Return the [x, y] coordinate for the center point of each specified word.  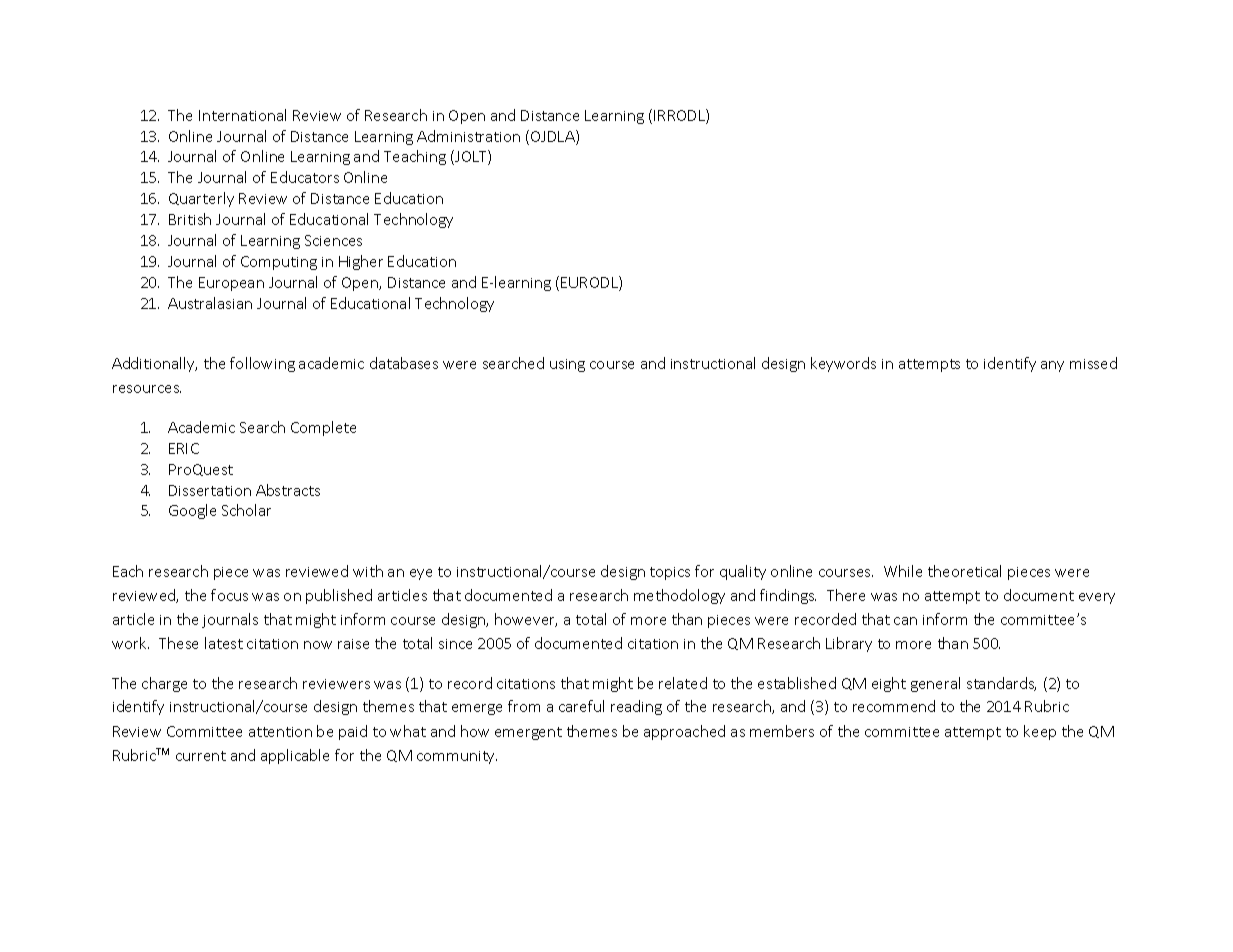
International [242, 115]
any [1052, 366]
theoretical [964, 571]
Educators [305, 177]
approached [684, 732]
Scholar [246, 510]
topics [670, 573]
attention [280, 732]
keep [1040, 732]
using [567, 365]
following [262, 364]
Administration [468, 136]
